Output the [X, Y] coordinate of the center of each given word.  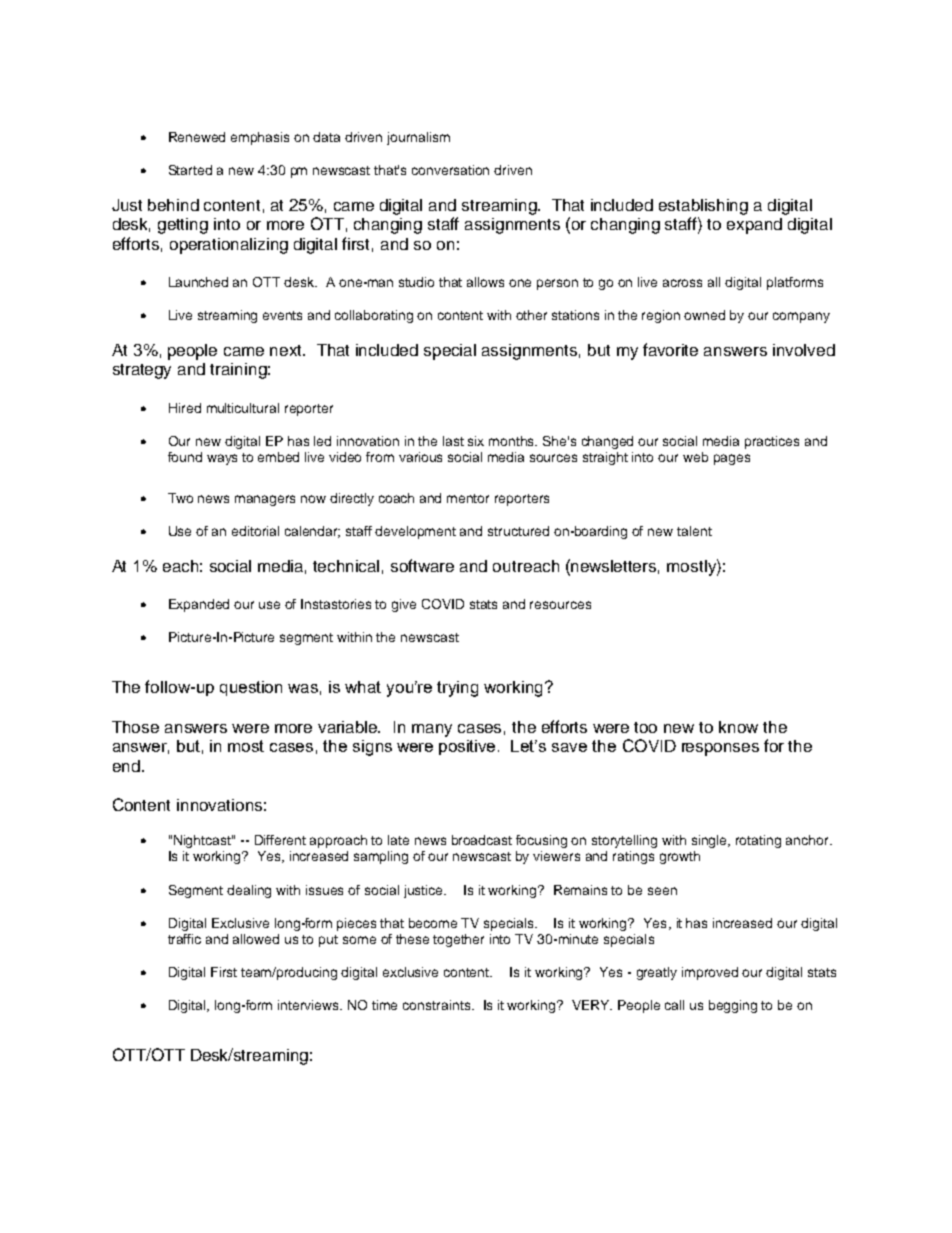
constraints [436, 1005]
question [251, 688]
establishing [703, 207]
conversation [450, 170]
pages [732, 459]
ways [222, 459]
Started [190, 170]
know [738, 727]
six [476, 441]
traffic [184, 939]
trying [457, 689]
